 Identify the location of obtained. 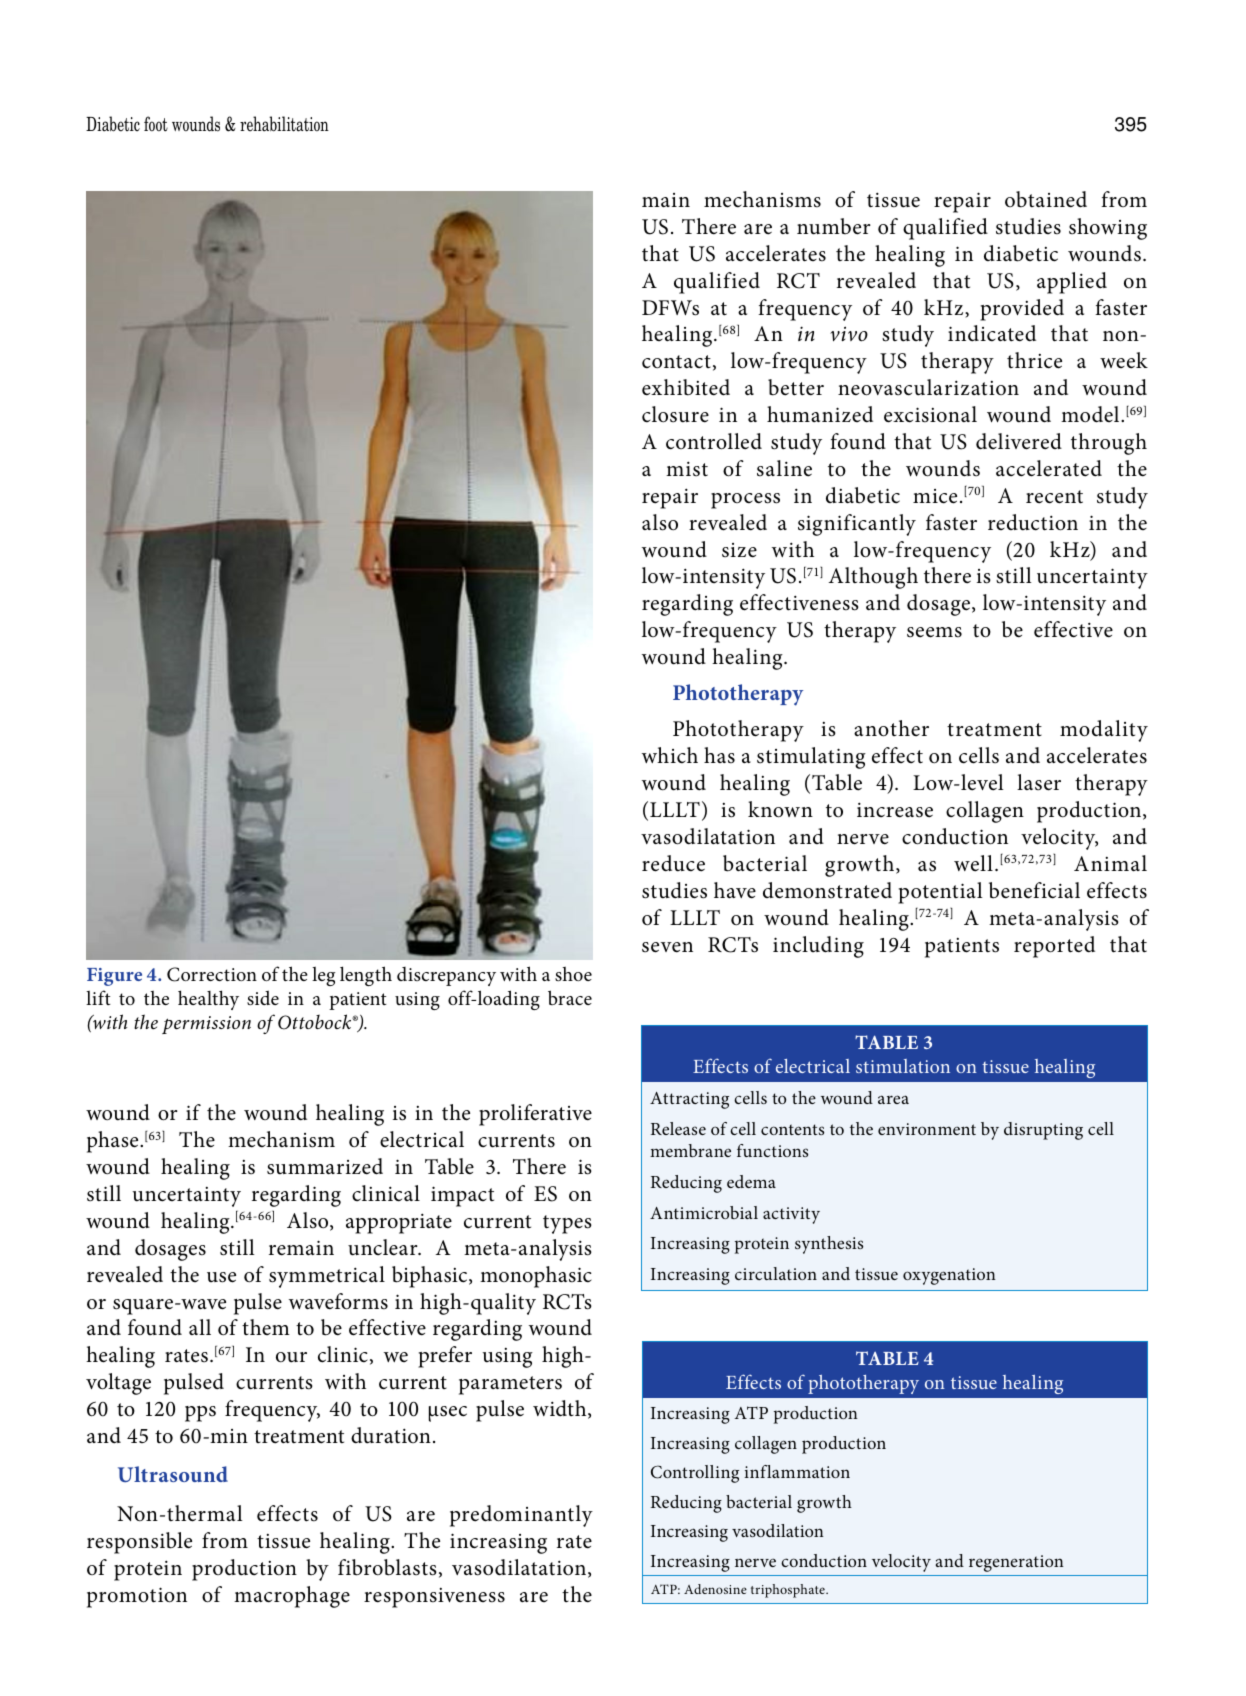
(1046, 199).
